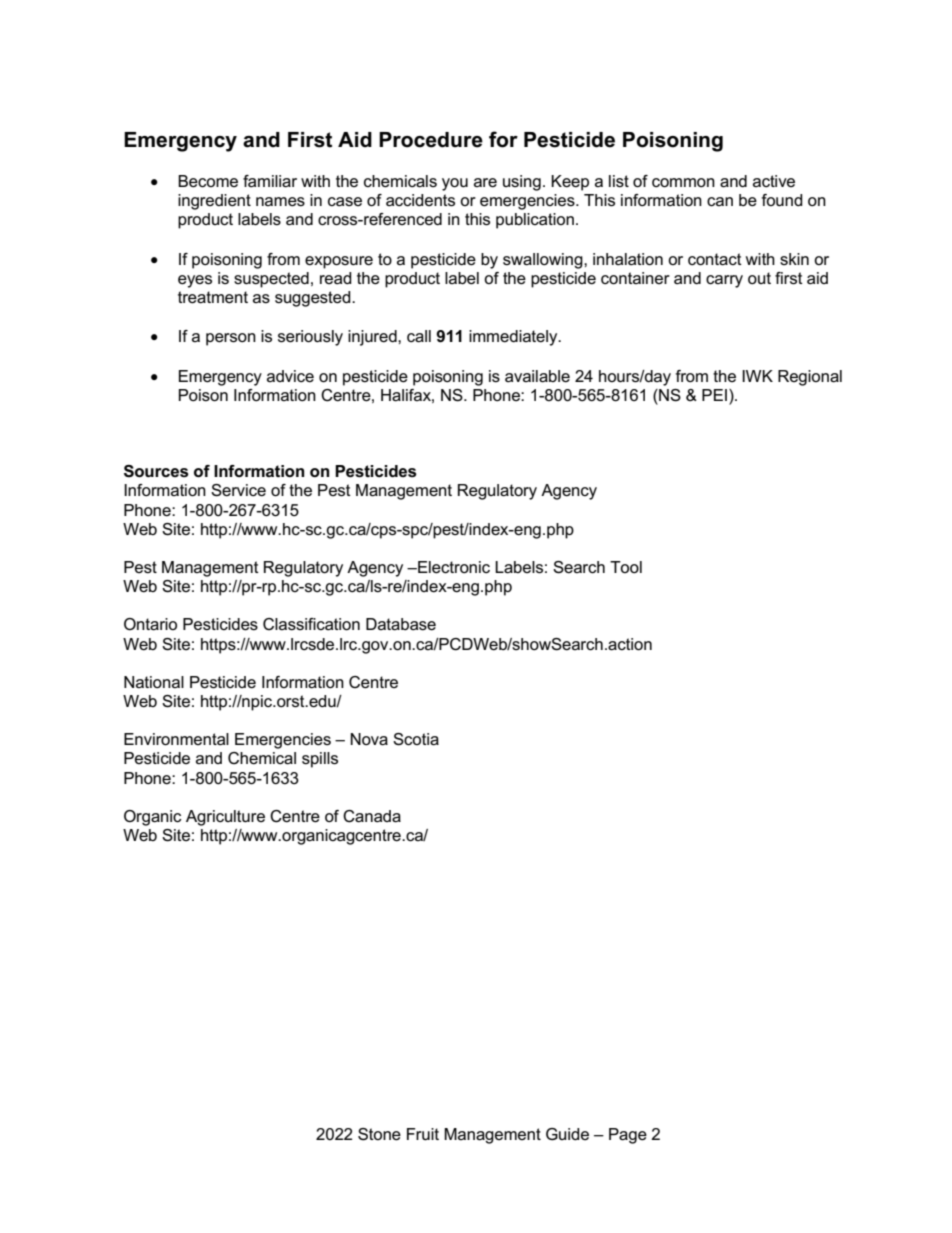 This screenshot has width=952, height=1233. Describe the element at coordinates (416, 739) in the screenshot. I see `Scotia` at that location.
